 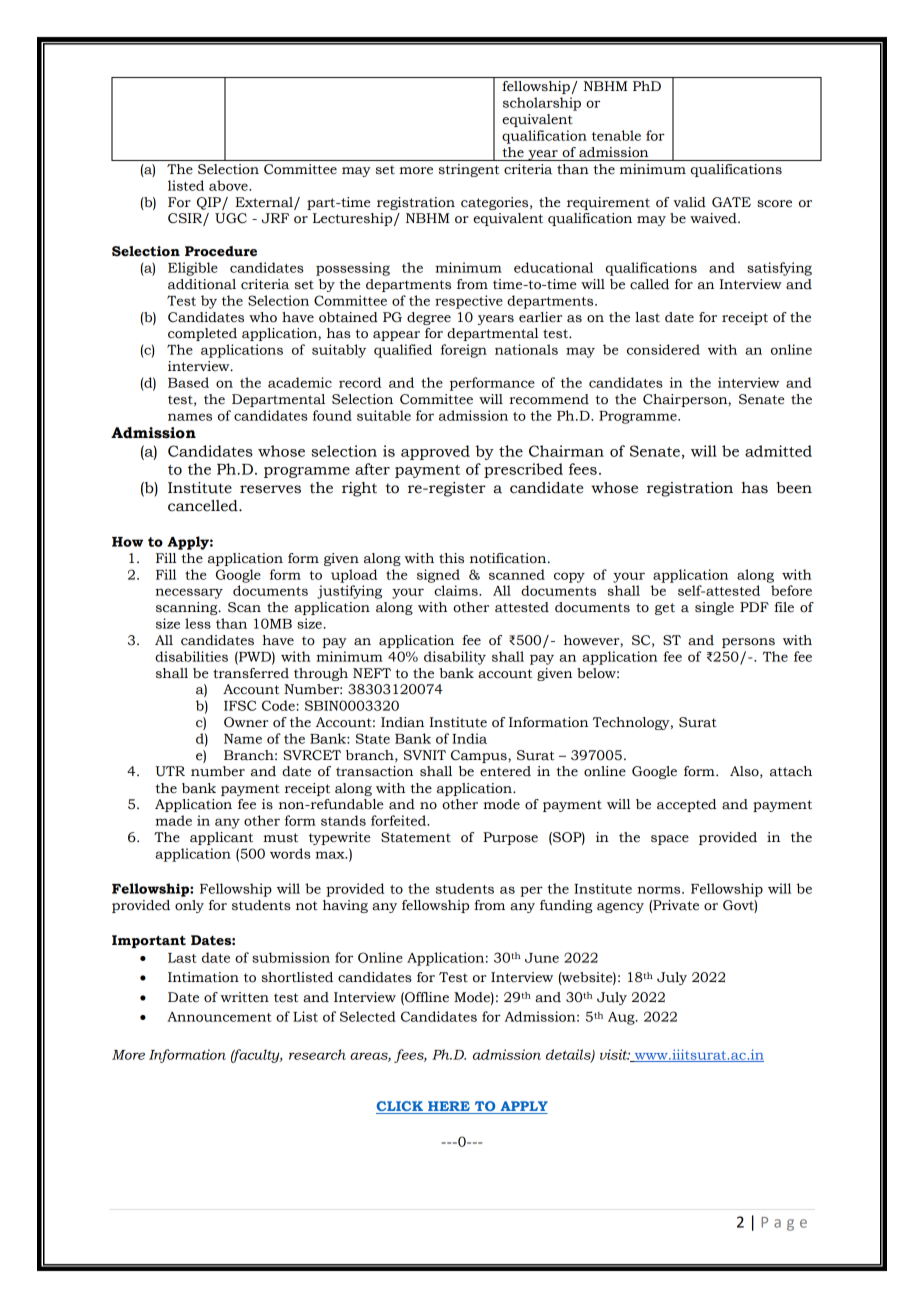 I want to click on completed, so click(x=202, y=334).
